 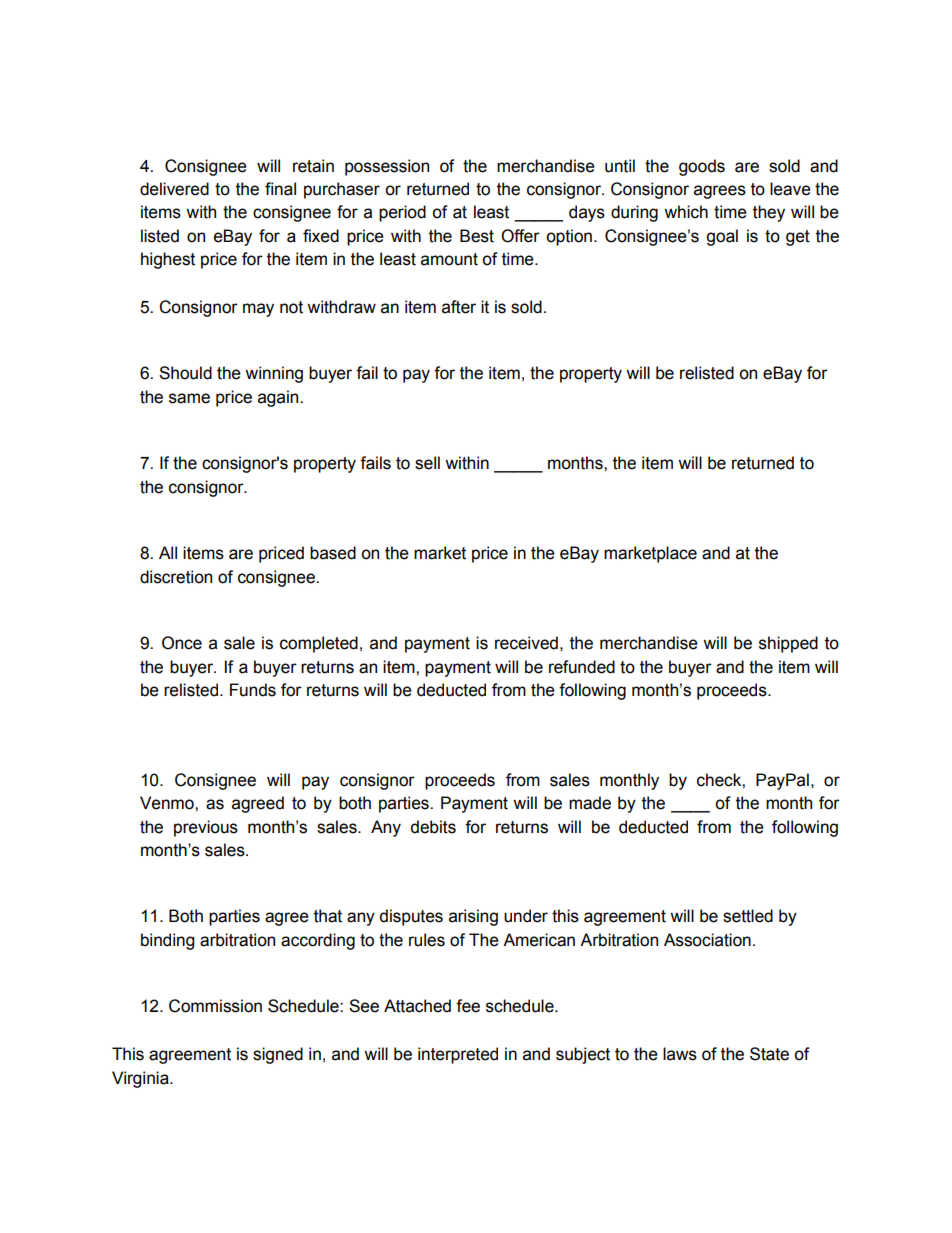 I want to click on debits, so click(x=433, y=827).
